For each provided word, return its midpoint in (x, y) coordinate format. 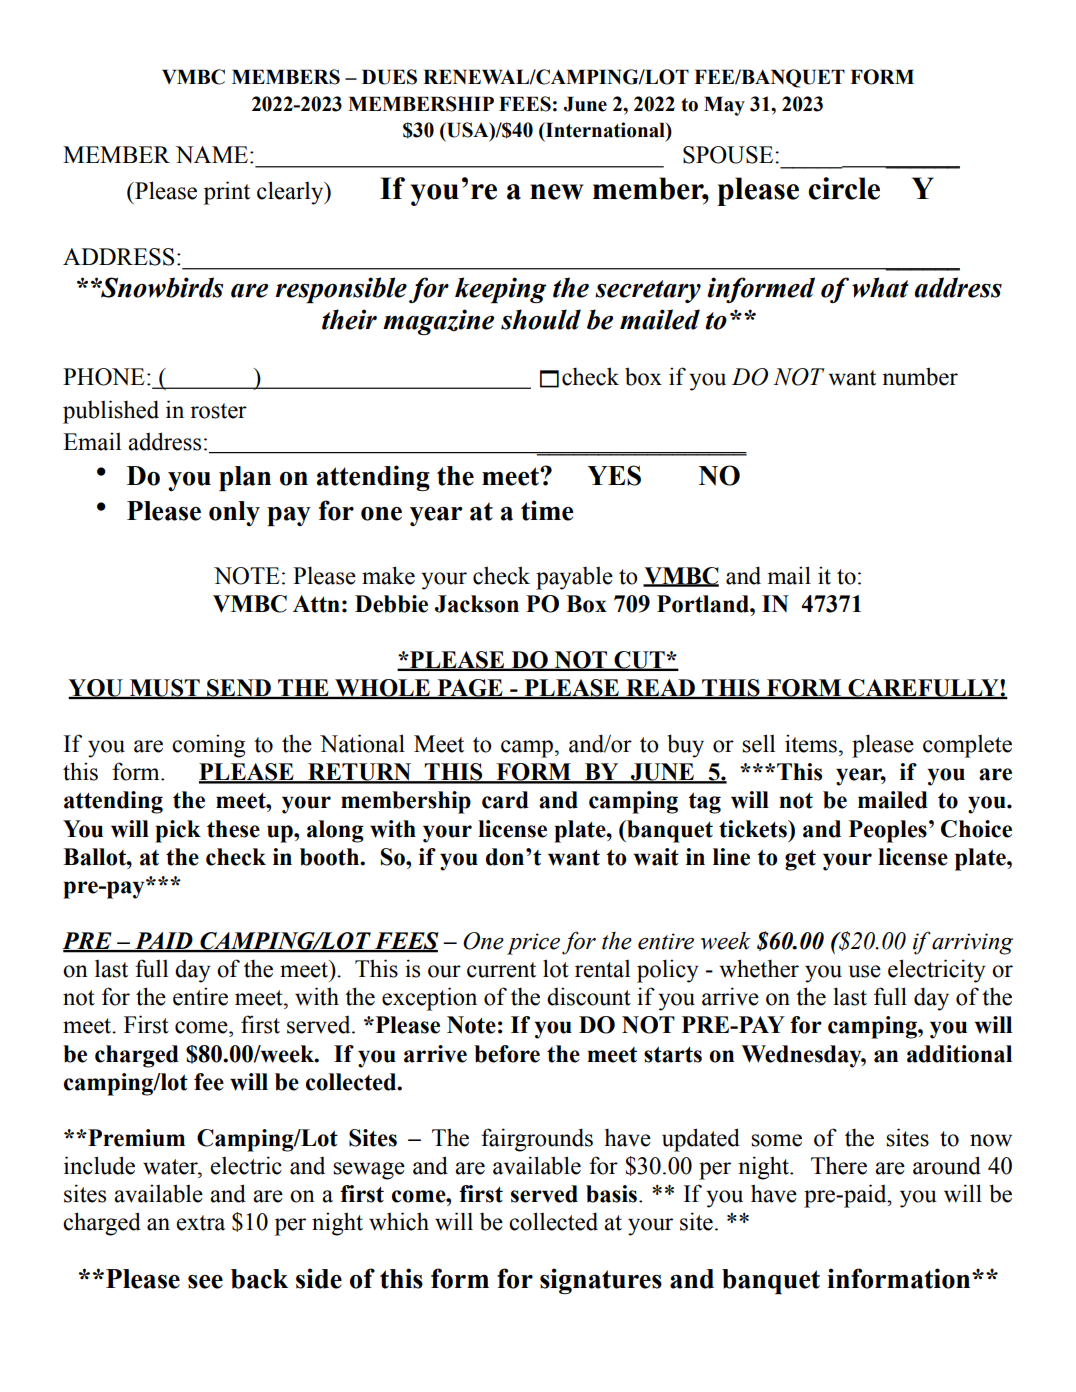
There (839, 1165)
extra (200, 1223)
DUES (389, 77)
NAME (213, 154)
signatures (601, 1281)
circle (844, 188)
